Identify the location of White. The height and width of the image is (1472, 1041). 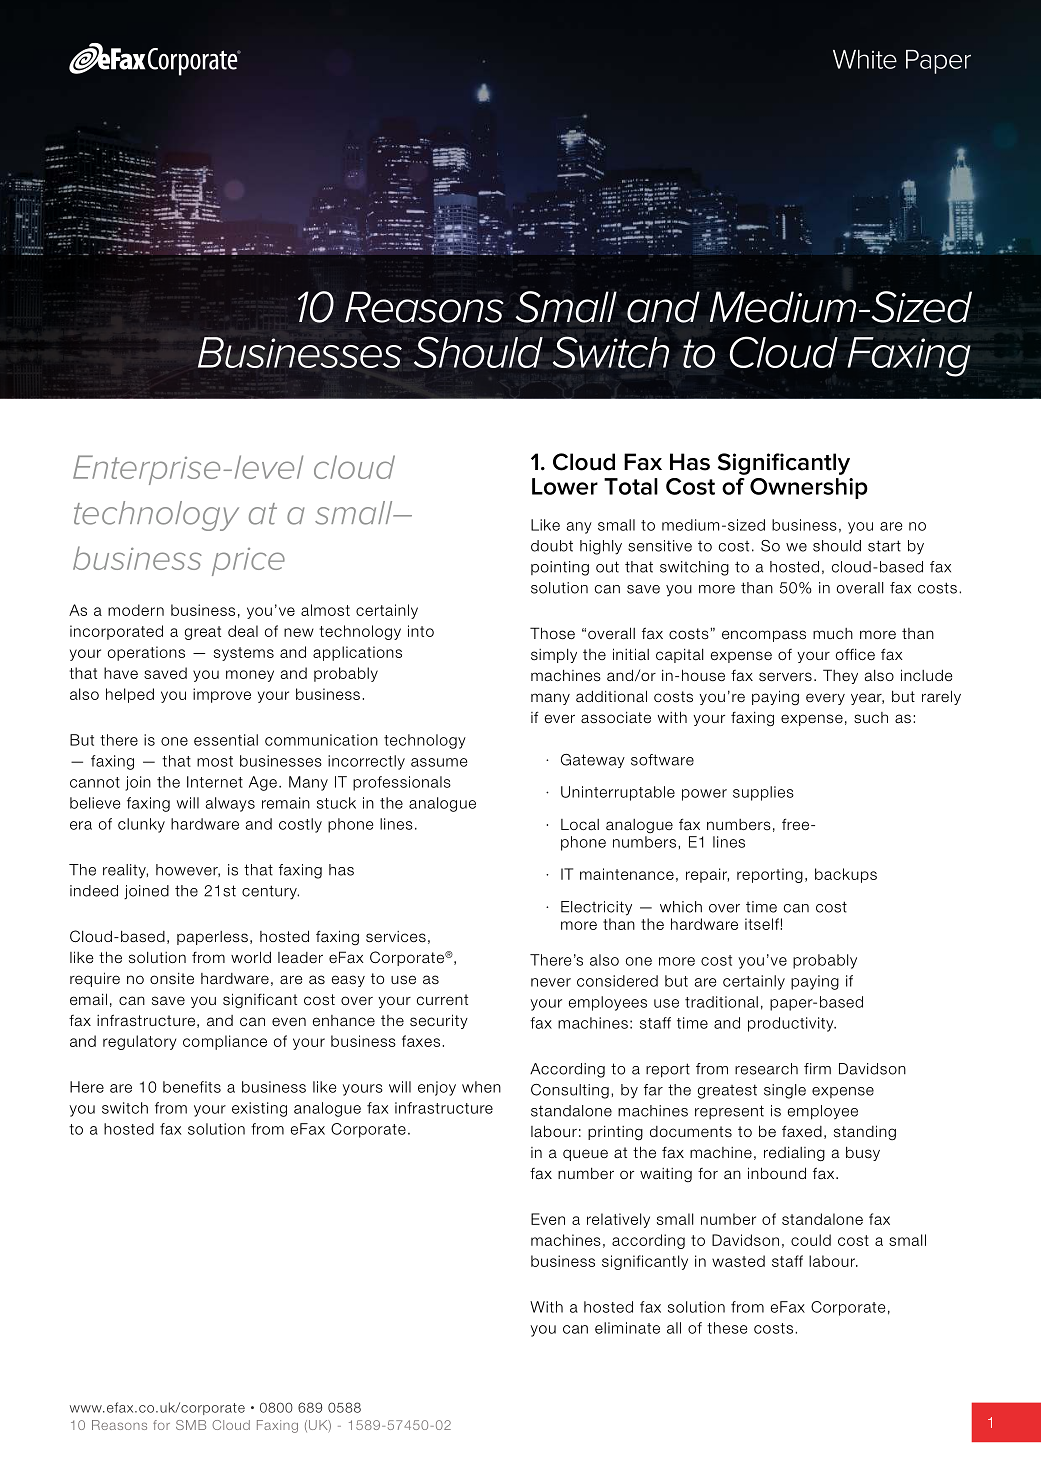
(865, 59).
